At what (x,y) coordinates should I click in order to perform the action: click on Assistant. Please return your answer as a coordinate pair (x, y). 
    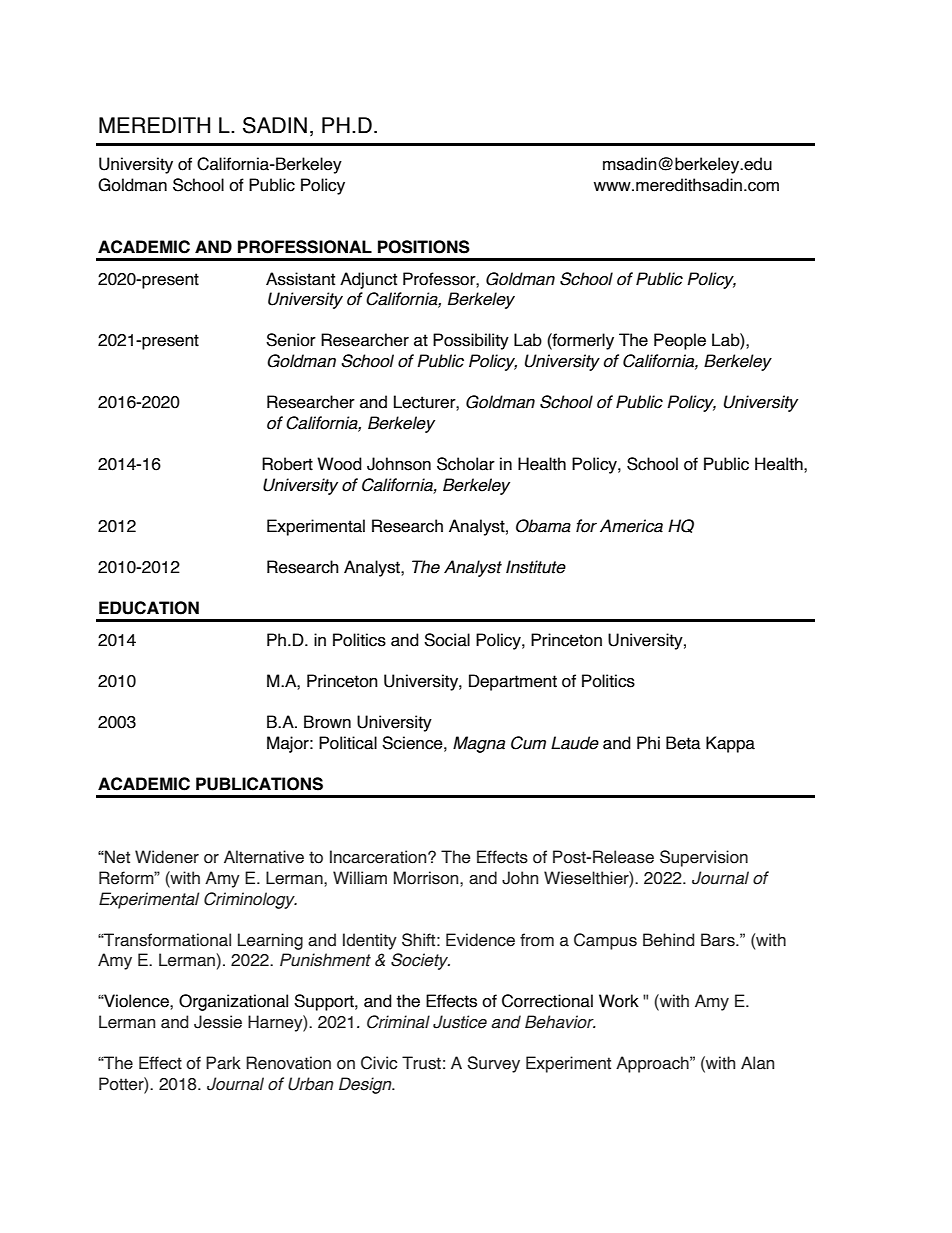
    Looking at the image, I should click on (300, 279).
